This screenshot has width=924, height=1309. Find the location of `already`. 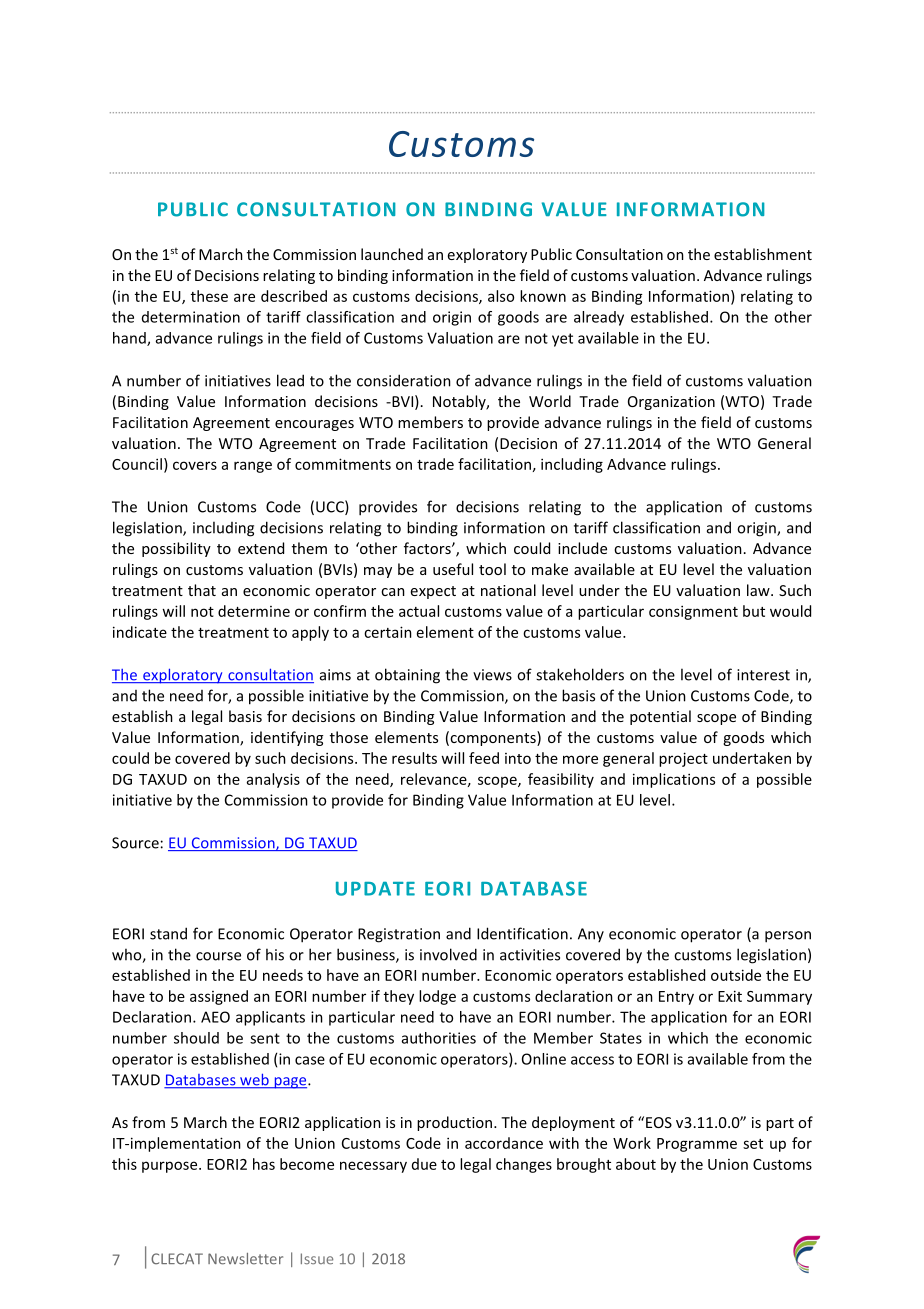

already is located at coordinates (599, 318).
